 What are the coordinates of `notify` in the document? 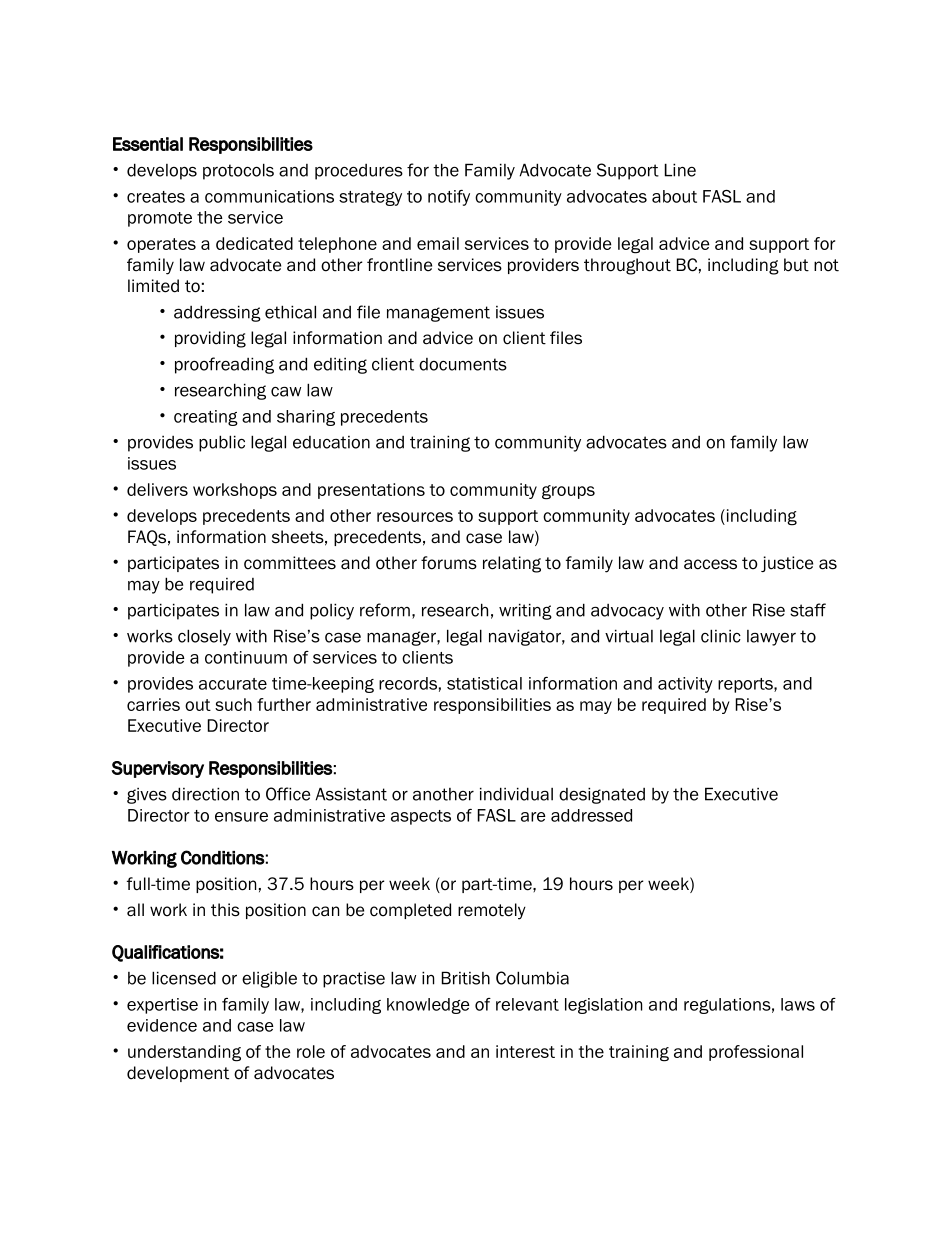 It's located at (449, 198).
